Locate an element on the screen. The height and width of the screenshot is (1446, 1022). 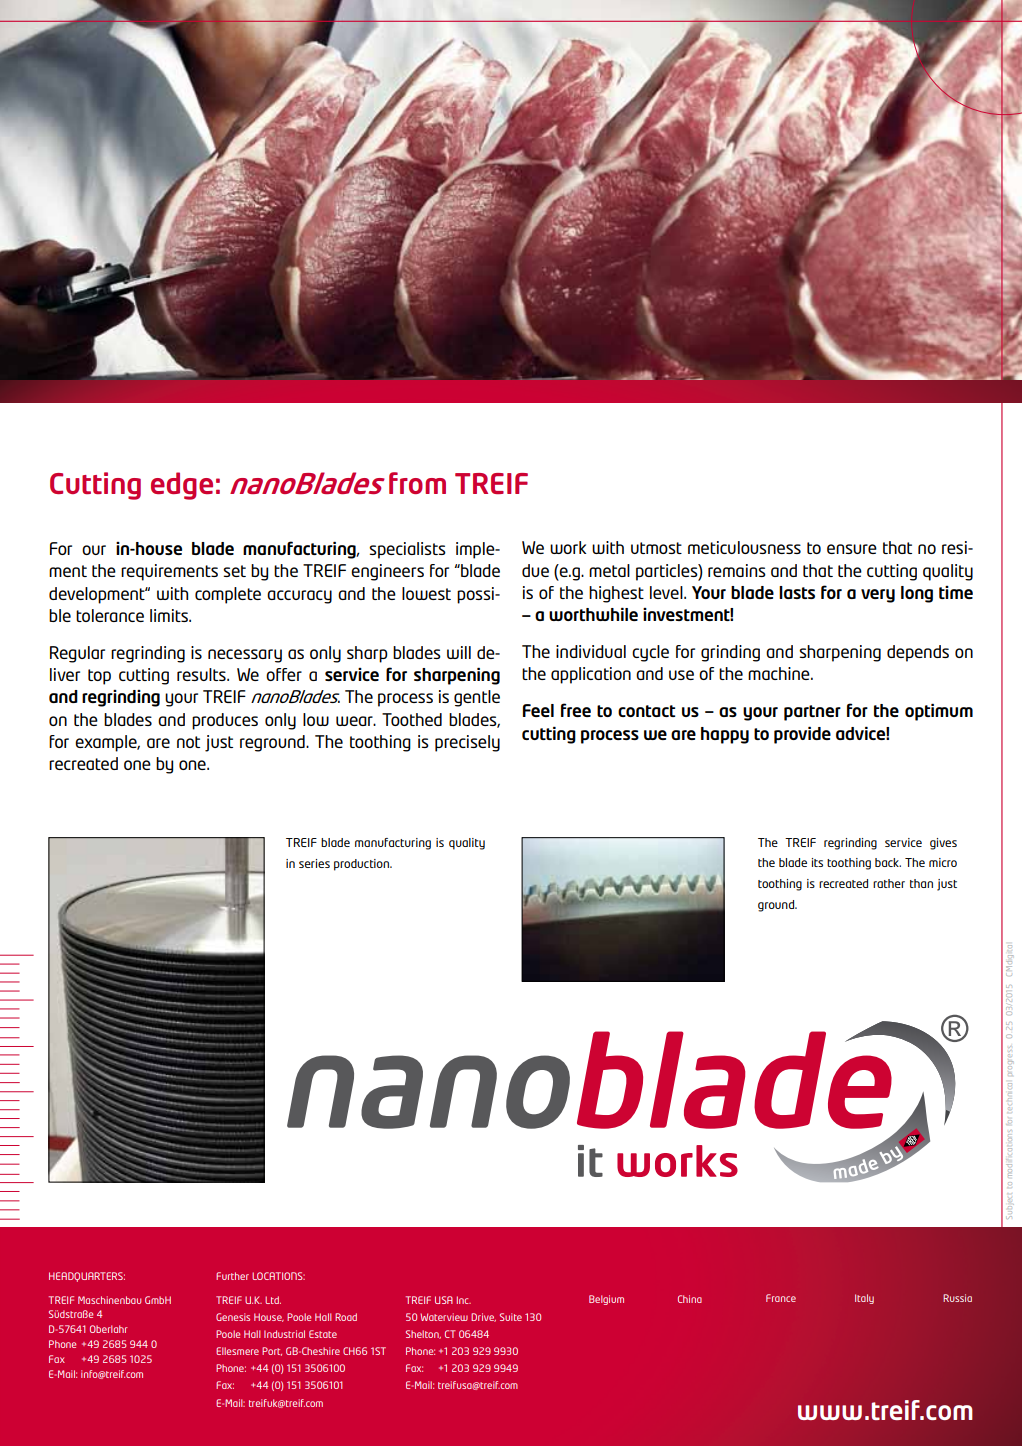
edge is located at coordinates (182, 486).
